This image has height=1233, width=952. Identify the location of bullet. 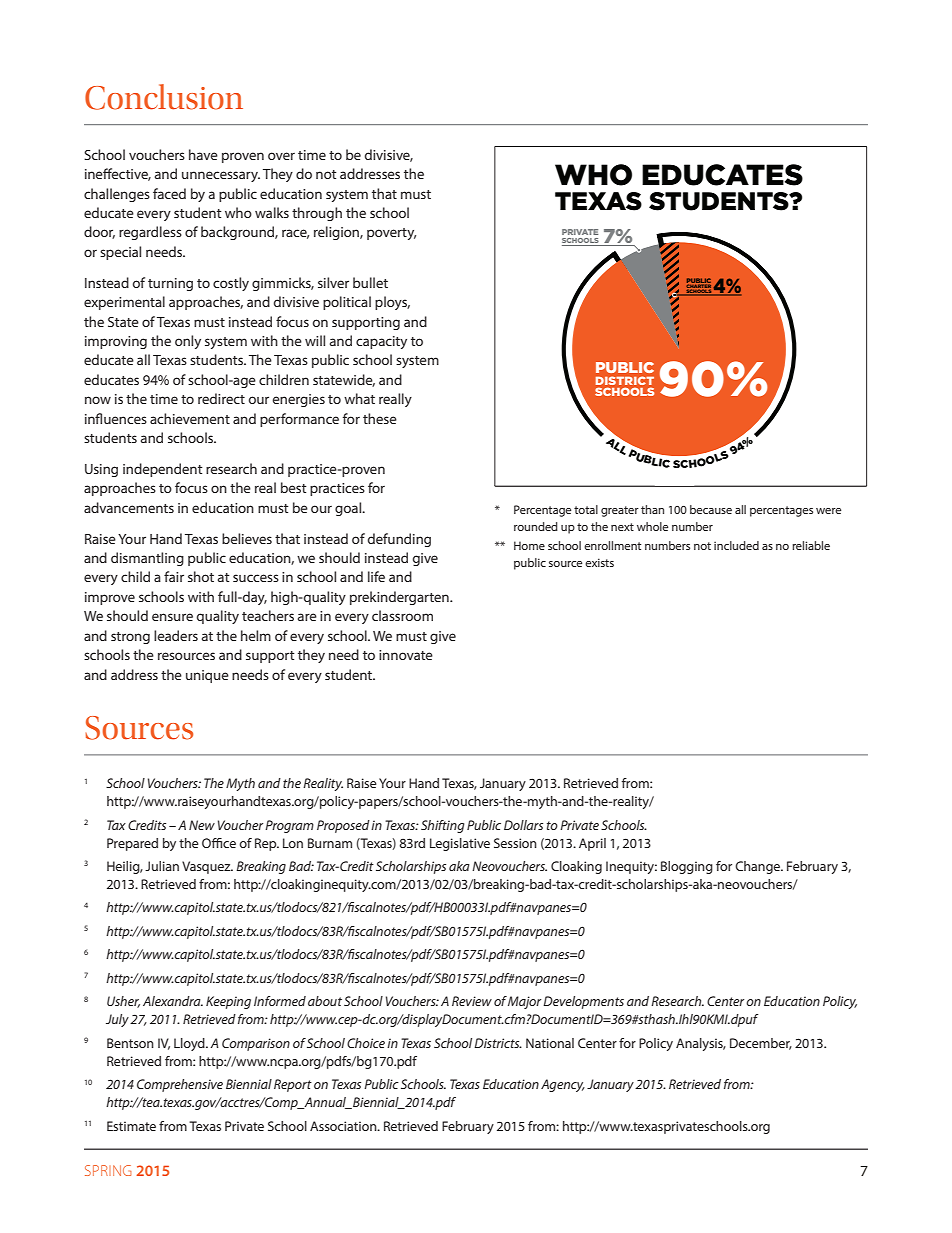
(370, 282).
